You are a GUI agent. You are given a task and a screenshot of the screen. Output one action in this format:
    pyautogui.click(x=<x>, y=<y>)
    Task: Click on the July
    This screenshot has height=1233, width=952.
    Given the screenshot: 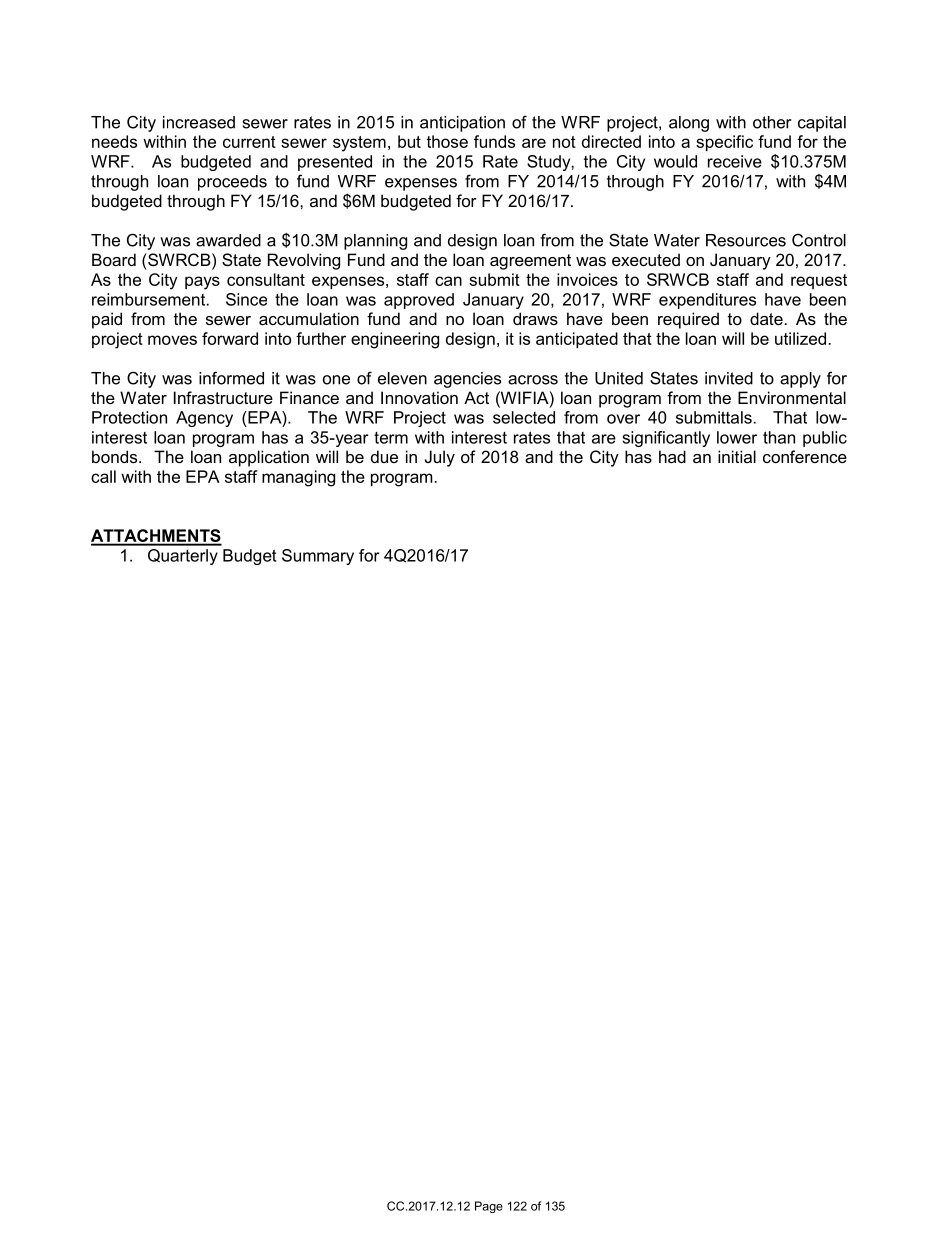 What is the action you would take?
    pyautogui.click(x=440, y=458)
